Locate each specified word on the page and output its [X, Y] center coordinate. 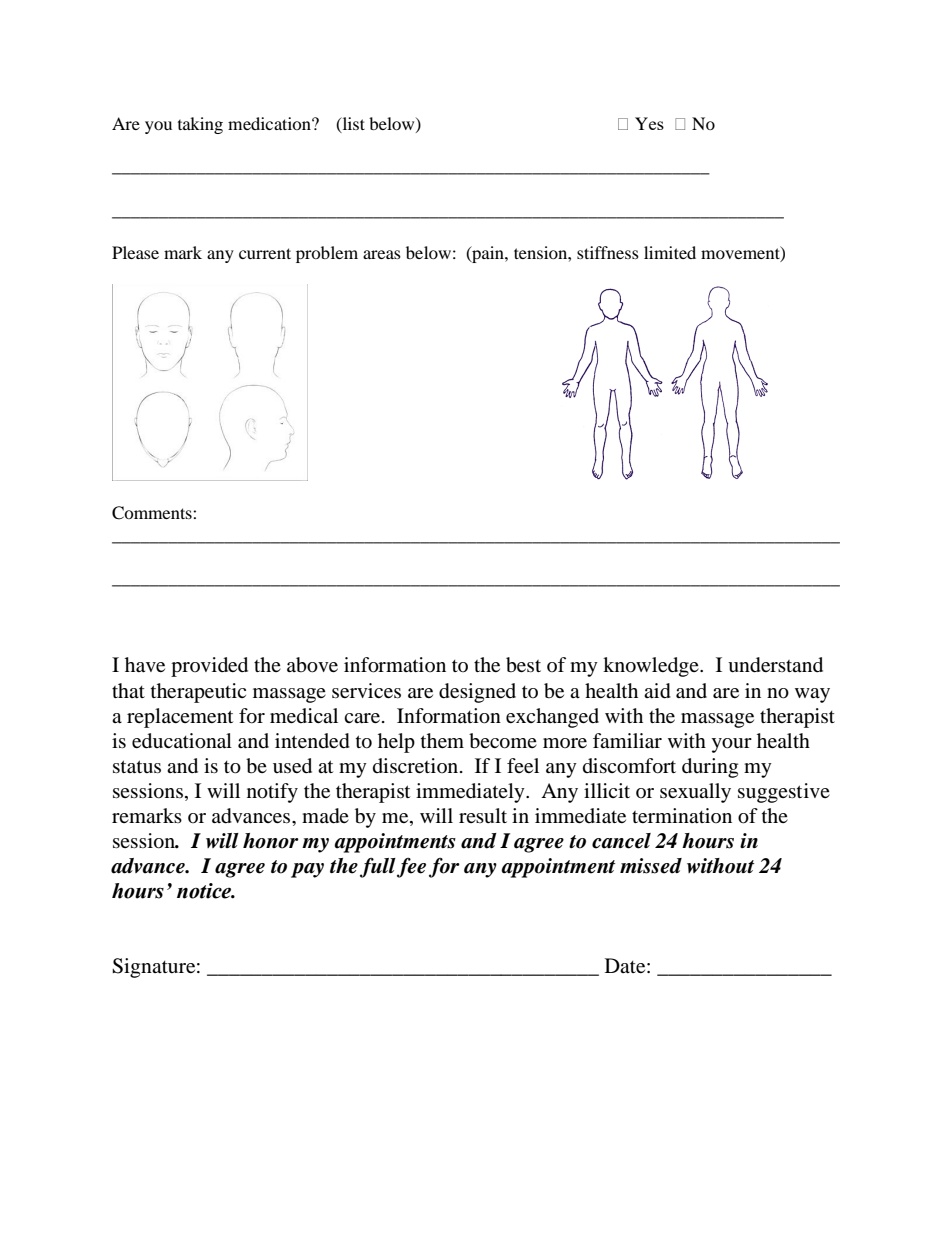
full [378, 867]
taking [200, 125]
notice [205, 891]
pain [488, 254]
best [523, 665]
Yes [649, 123]
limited [670, 252]
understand [775, 665]
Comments [153, 513]
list [352, 124]
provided [209, 667]
